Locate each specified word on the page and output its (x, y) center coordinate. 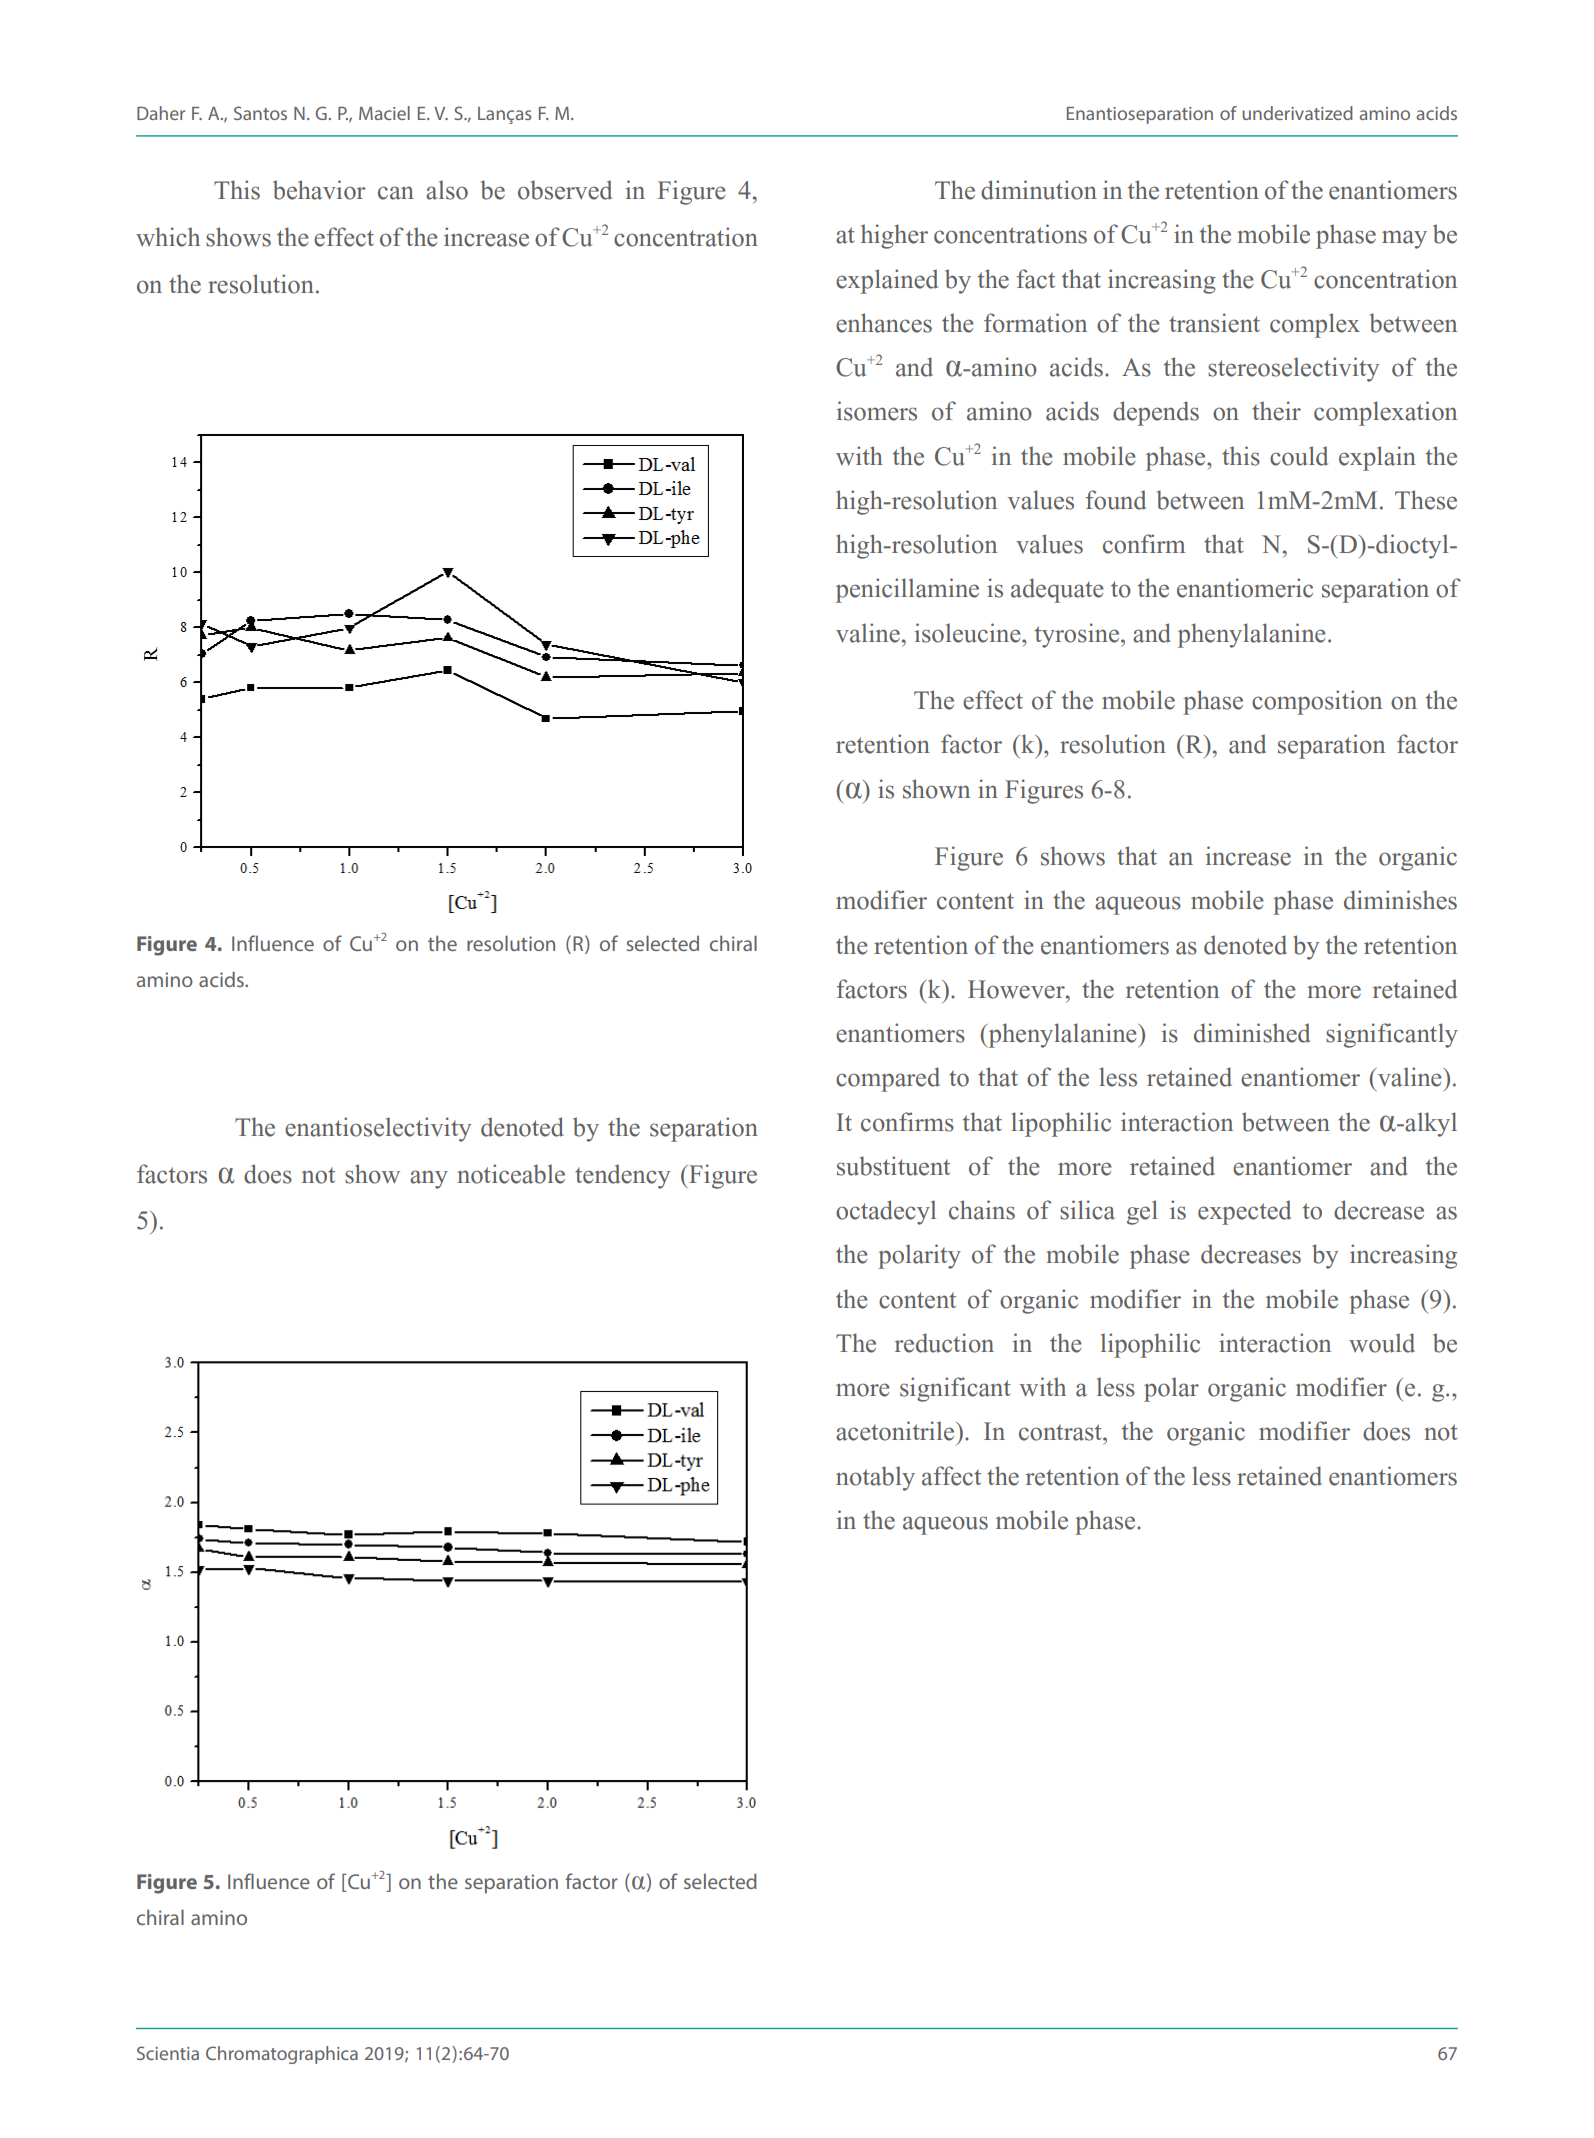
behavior (319, 190)
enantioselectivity (378, 1129)
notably (875, 1478)
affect (951, 1476)
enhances (884, 323)
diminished (1252, 1033)
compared (888, 1079)
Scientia (168, 2053)
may (1404, 239)
